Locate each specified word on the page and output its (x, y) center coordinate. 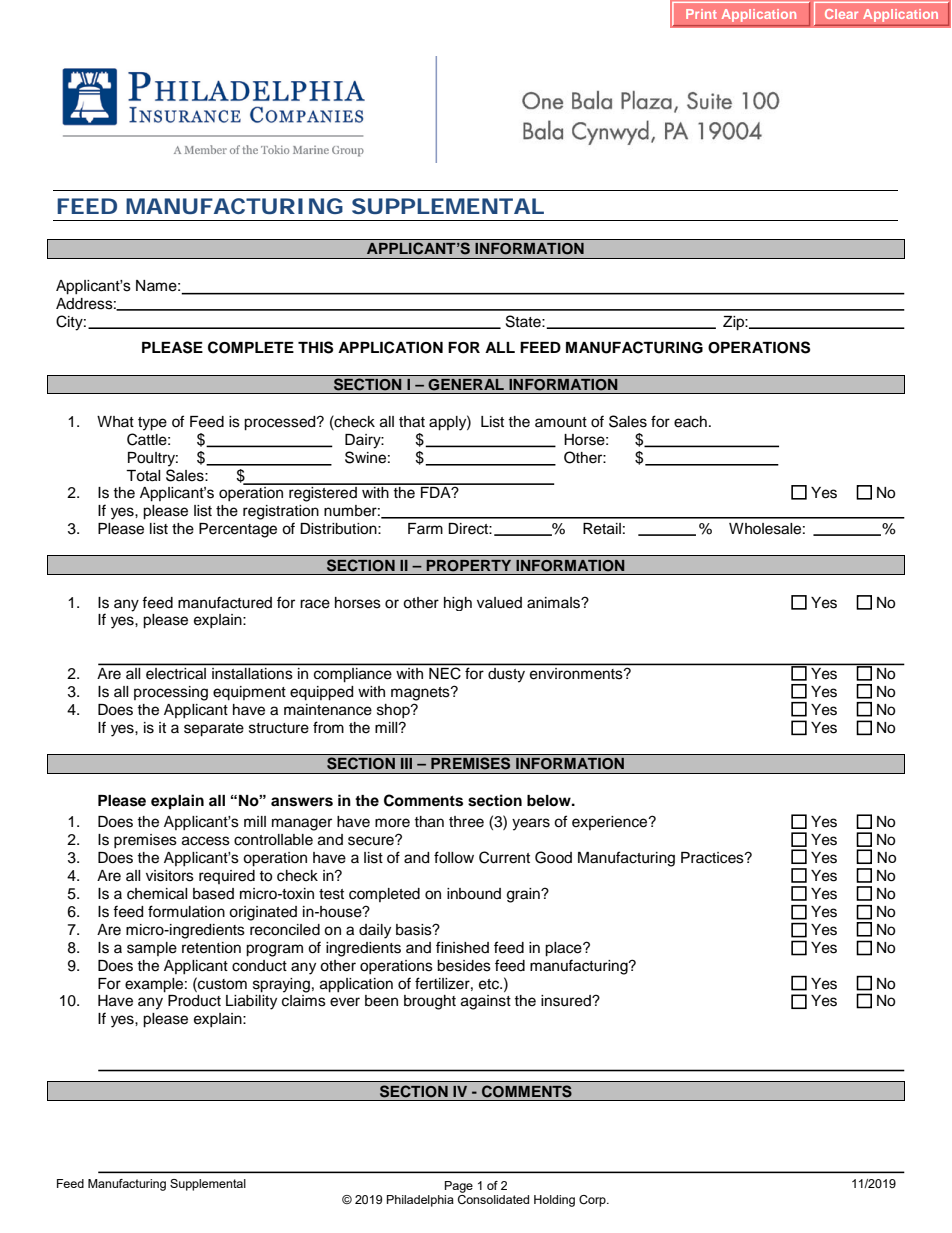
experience (611, 823)
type (152, 424)
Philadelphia (420, 1201)
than (429, 822)
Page (459, 1187)
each (690, 422)
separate (214, 730)
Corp (593, 1201)
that (412, 422)
